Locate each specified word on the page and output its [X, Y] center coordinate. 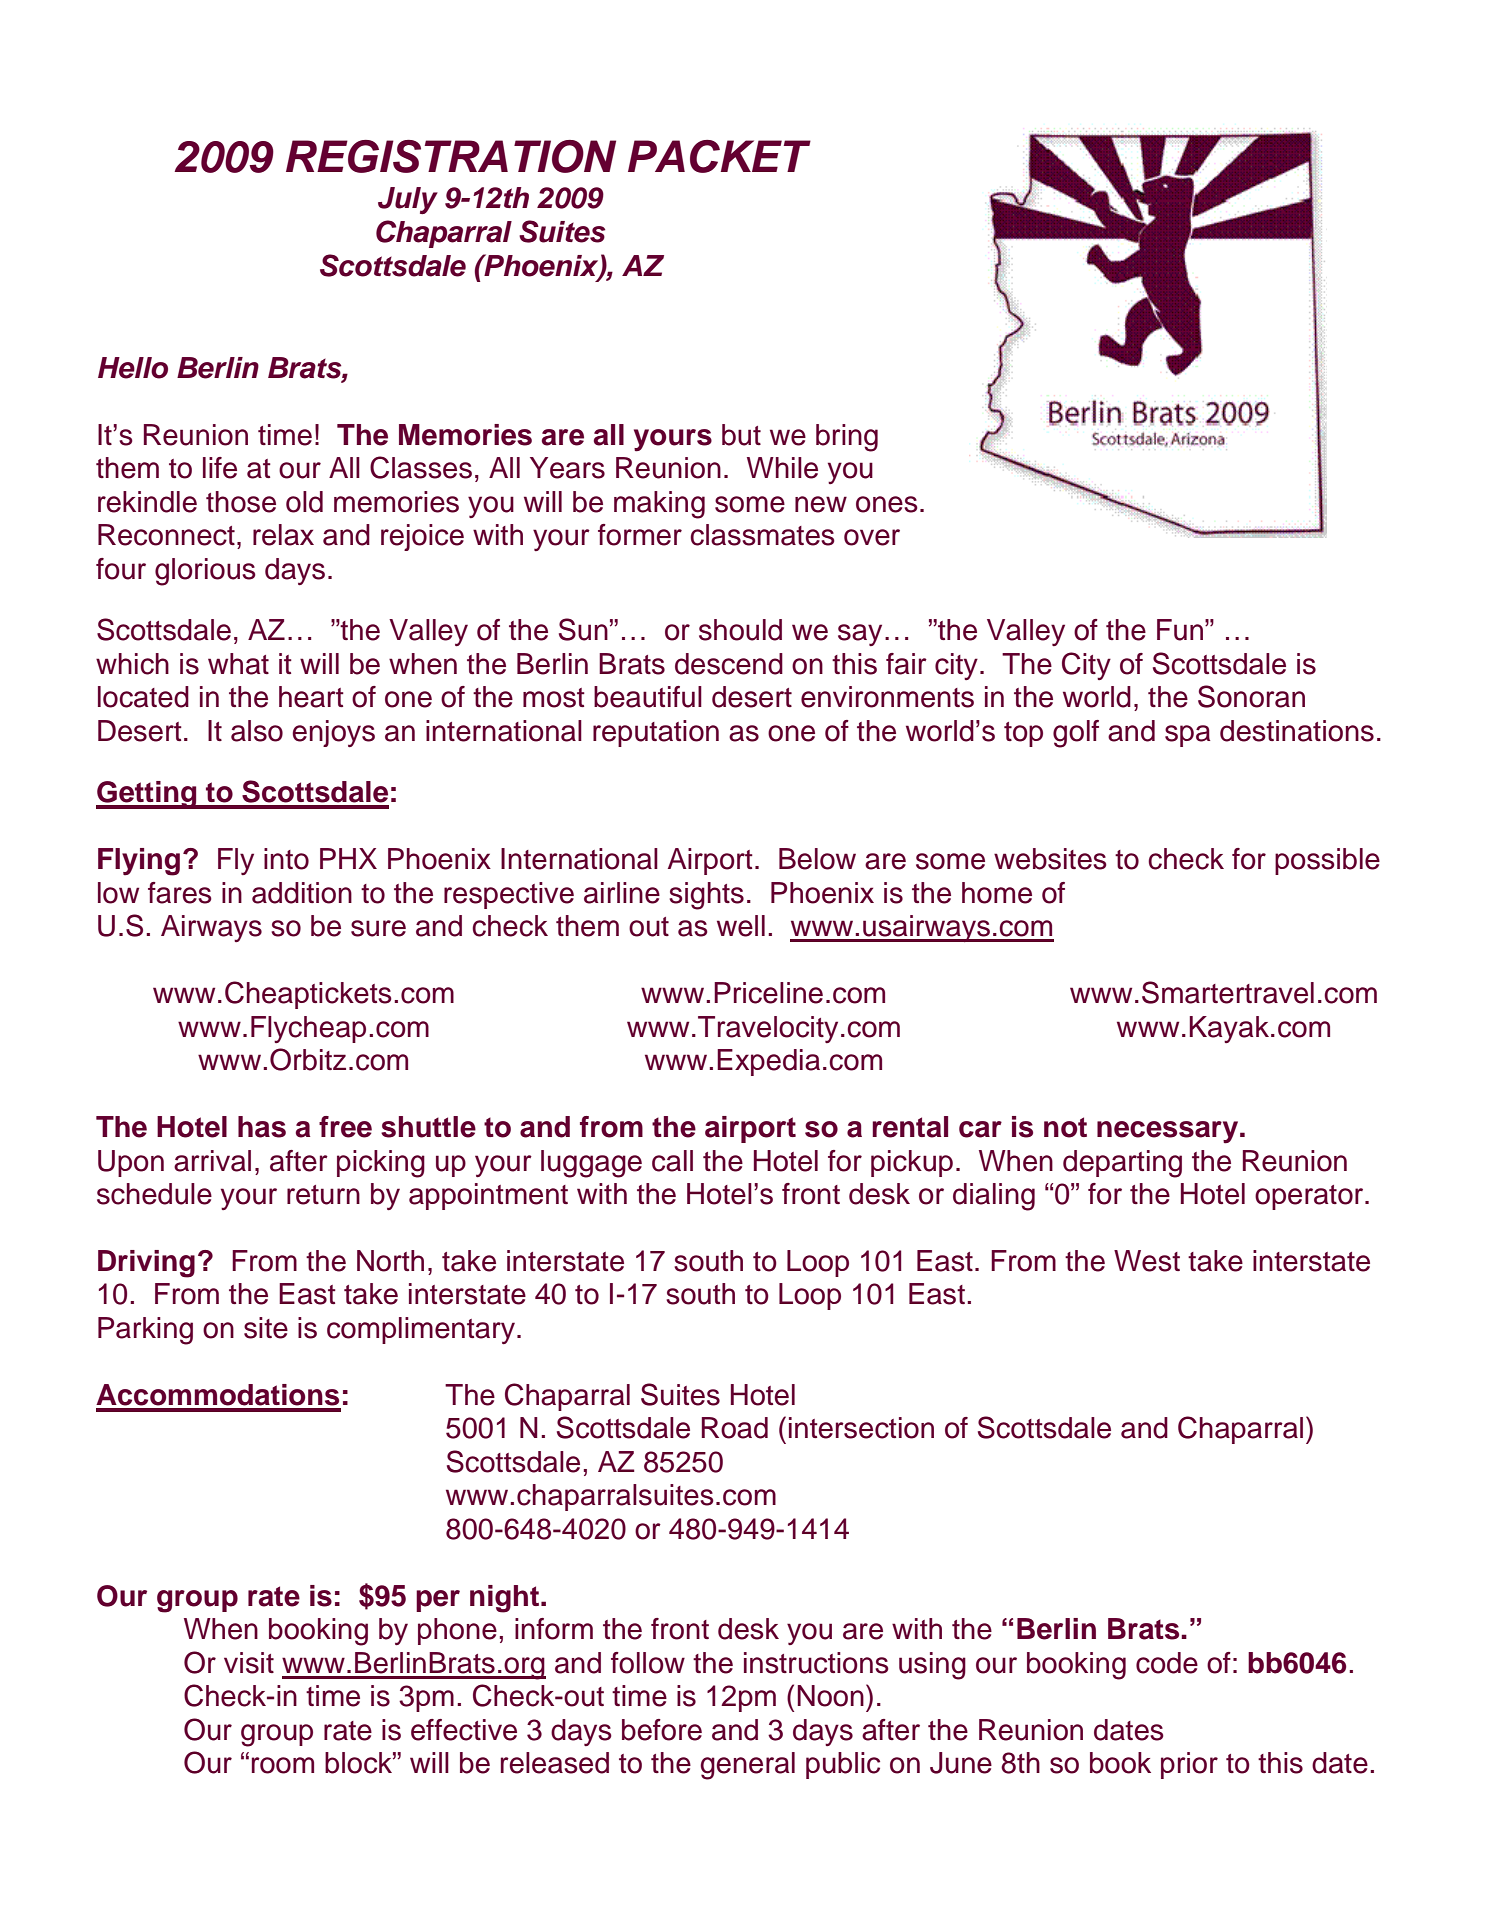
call [672, 1161]
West [1147, 1261]
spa [1187, 736]
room [283, 1765]
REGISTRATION [451, 156]
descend [729, 664]
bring [847, 438]
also [257, 731]
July [408, 200]
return [323, 1195]
